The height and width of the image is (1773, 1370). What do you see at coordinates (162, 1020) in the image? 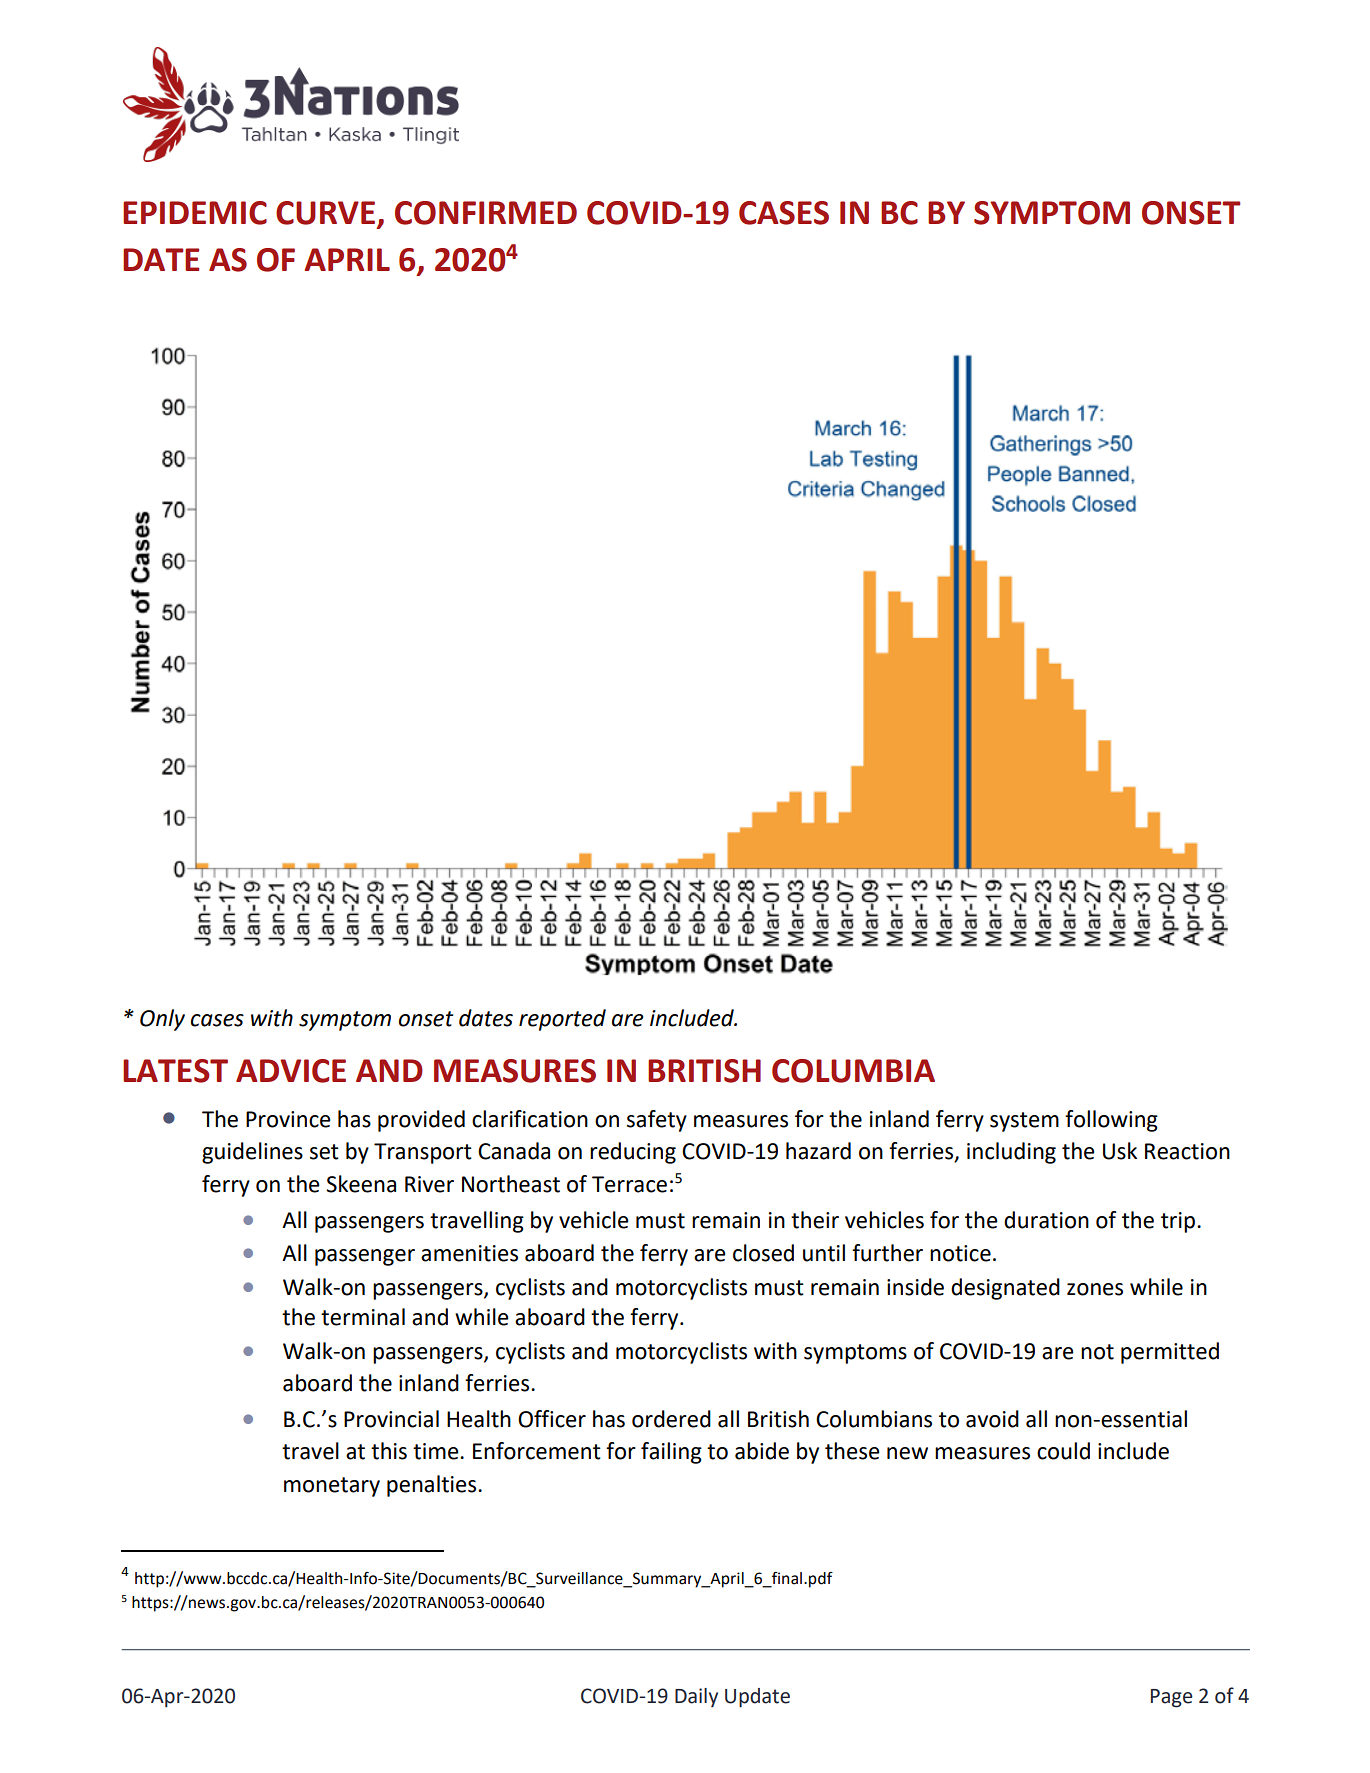
I see `Only` at bounding box center [162, 1020].
